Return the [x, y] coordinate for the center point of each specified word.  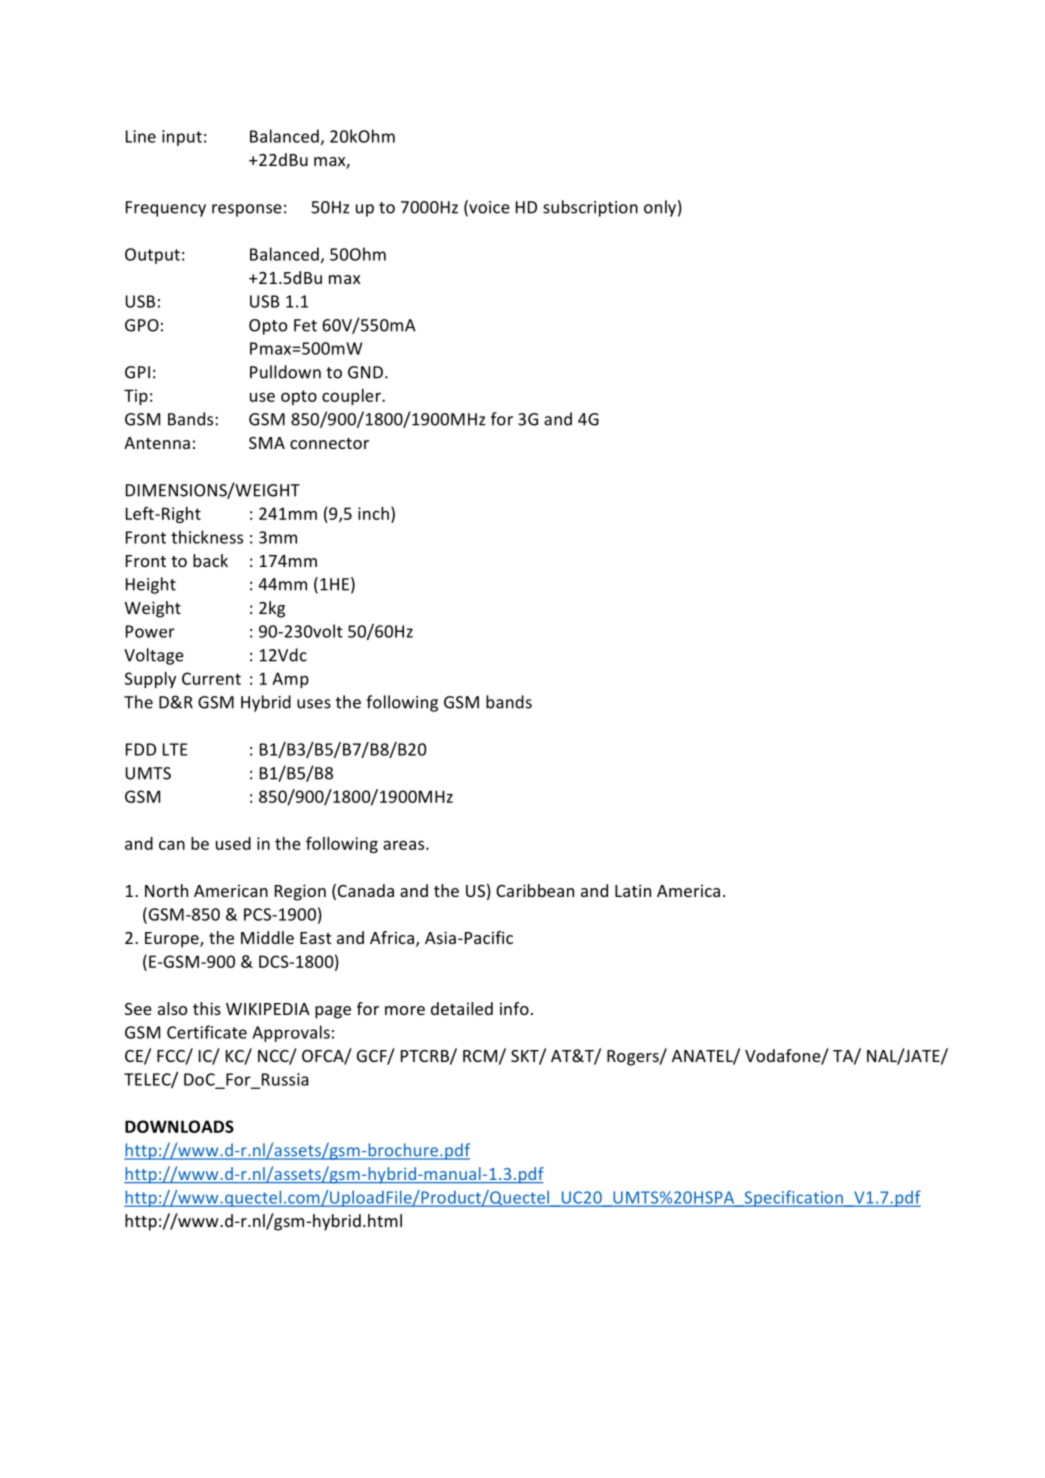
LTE [175, 749]
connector [329, 443]
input [182, 138]
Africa [393, 939]
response [247, 210]
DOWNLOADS [179, 1126]
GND [367, 372]
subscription [590, 208]
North [166, 890]
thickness [207, 537]
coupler [352, 397]
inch [373, 513]
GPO [142, 325]
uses [314, 704]
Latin [633, 890]
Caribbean [535, 890]
